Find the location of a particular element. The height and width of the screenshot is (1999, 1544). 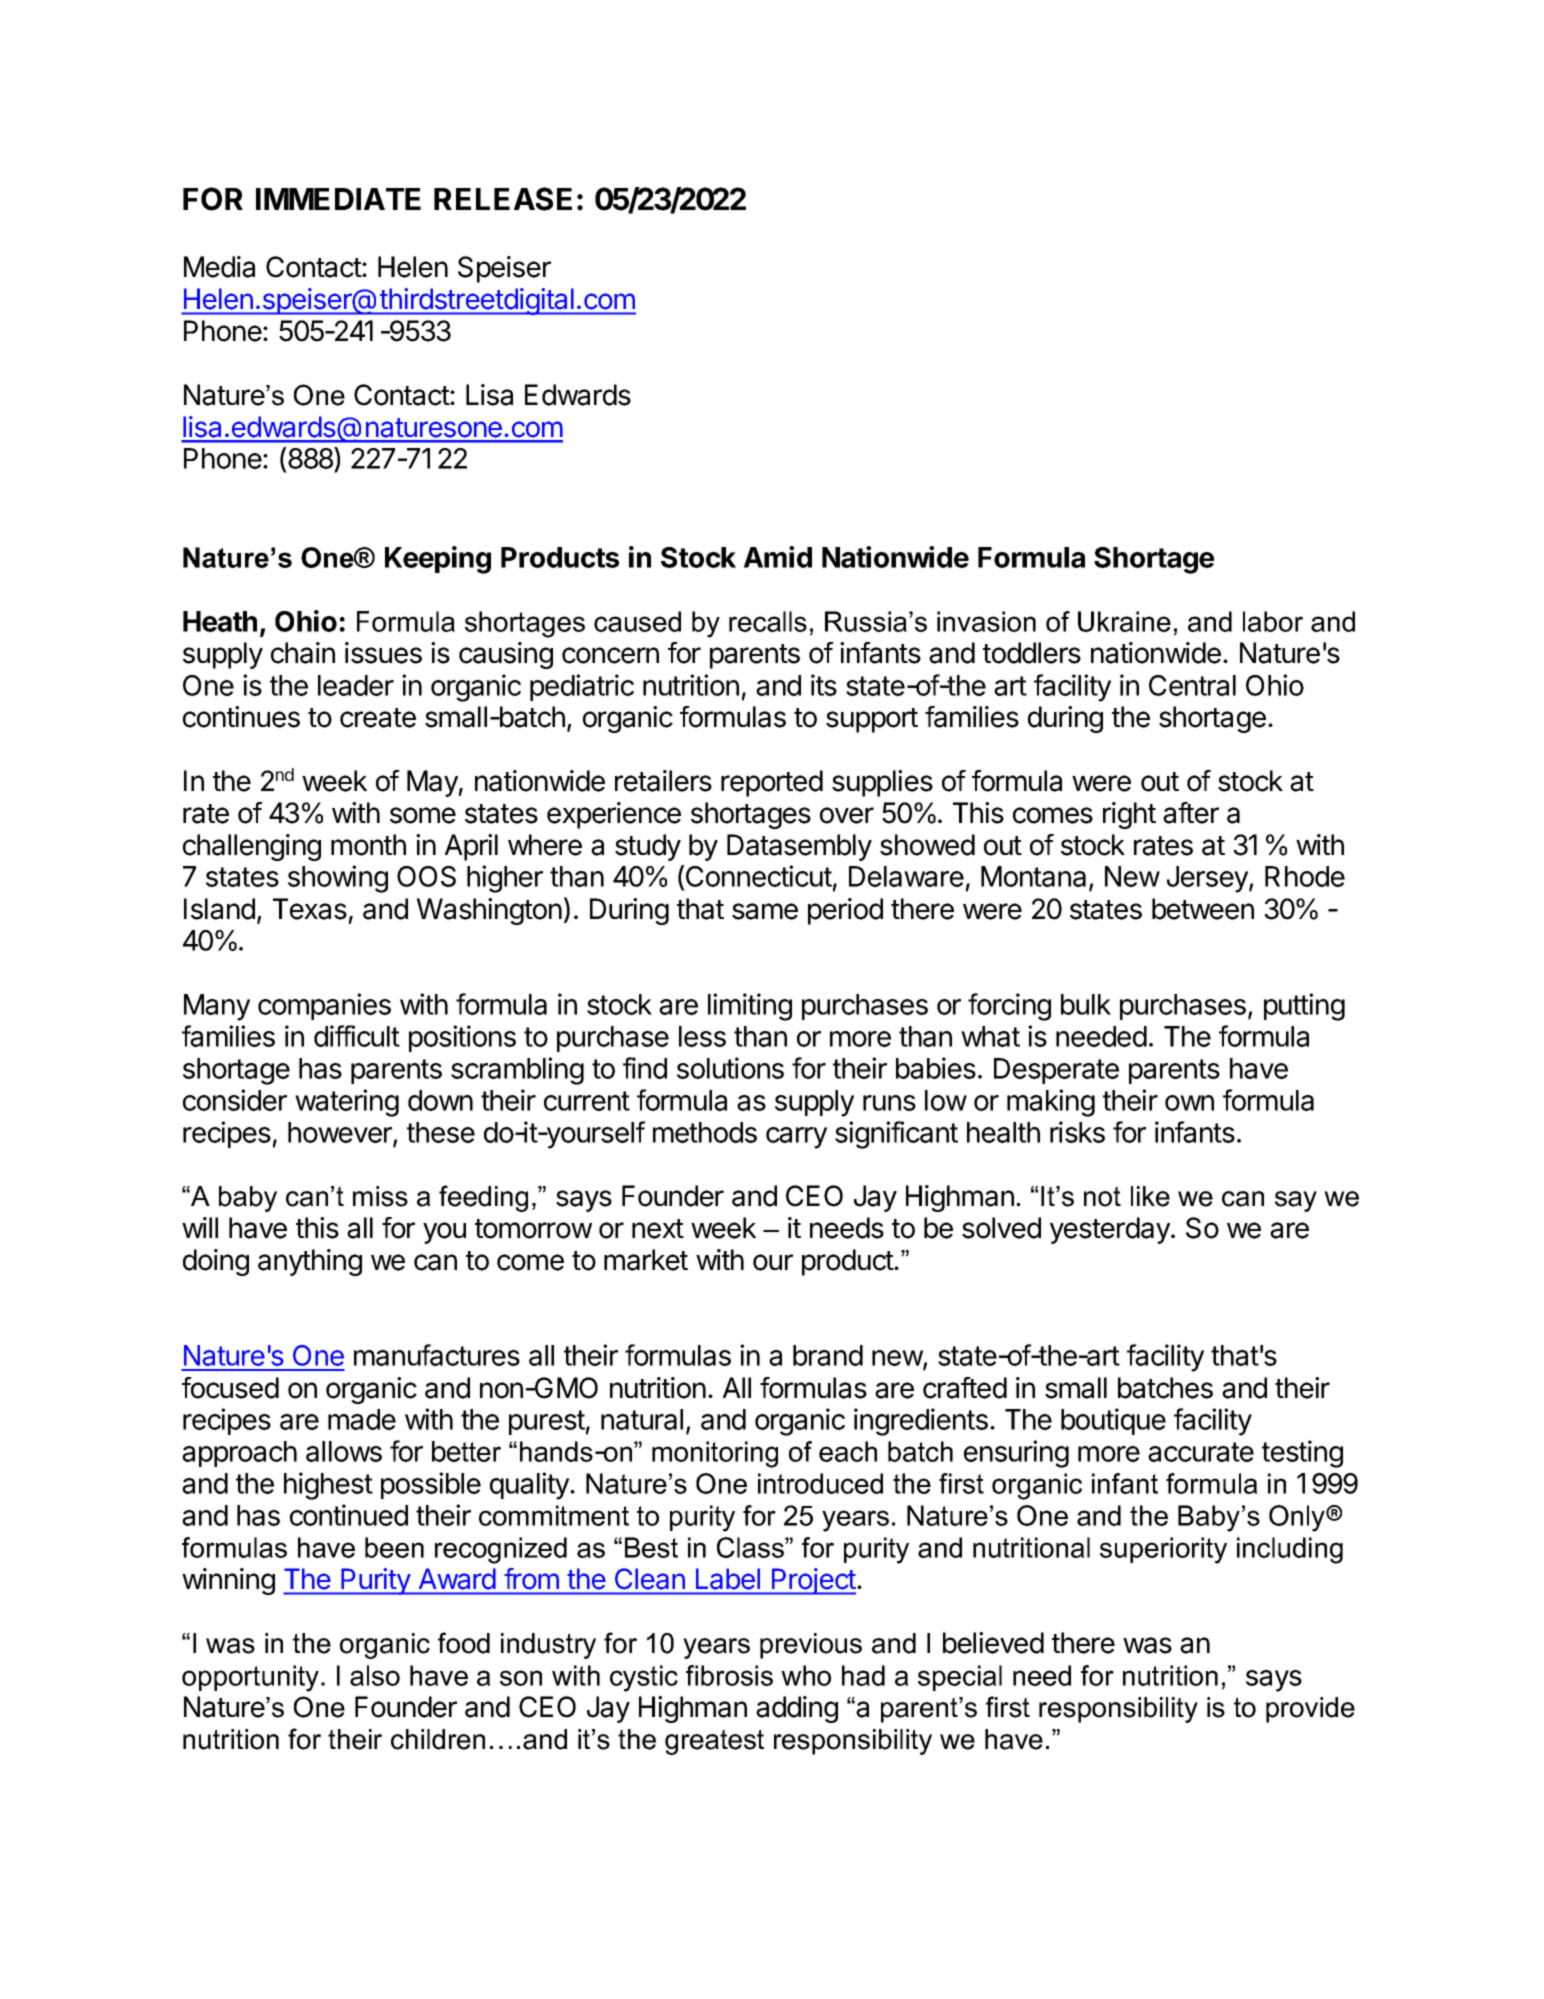

like is located at coordinates (1150, 1196).
